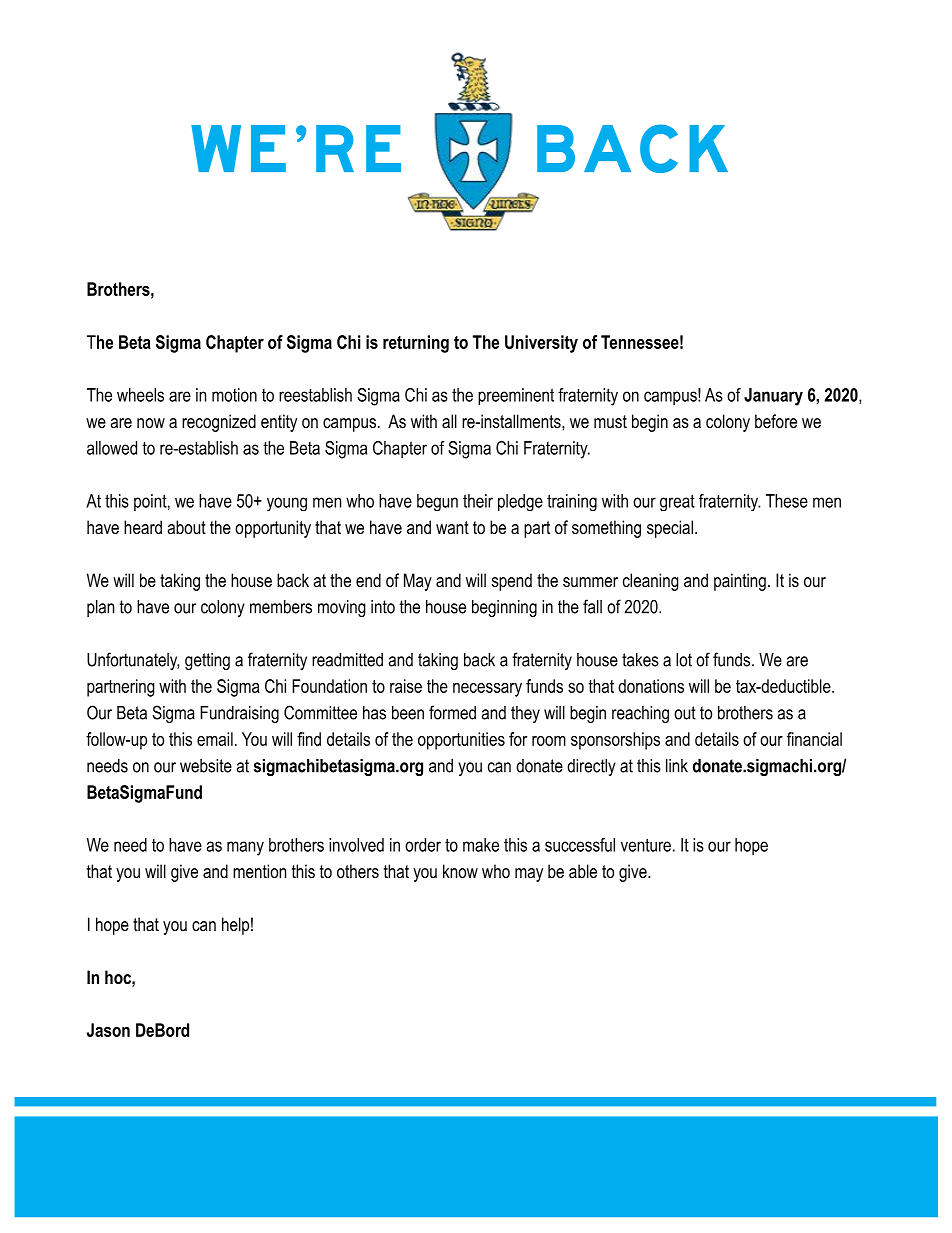 The image size is (952, 1233). I want to click on January, so click(773, 397).
